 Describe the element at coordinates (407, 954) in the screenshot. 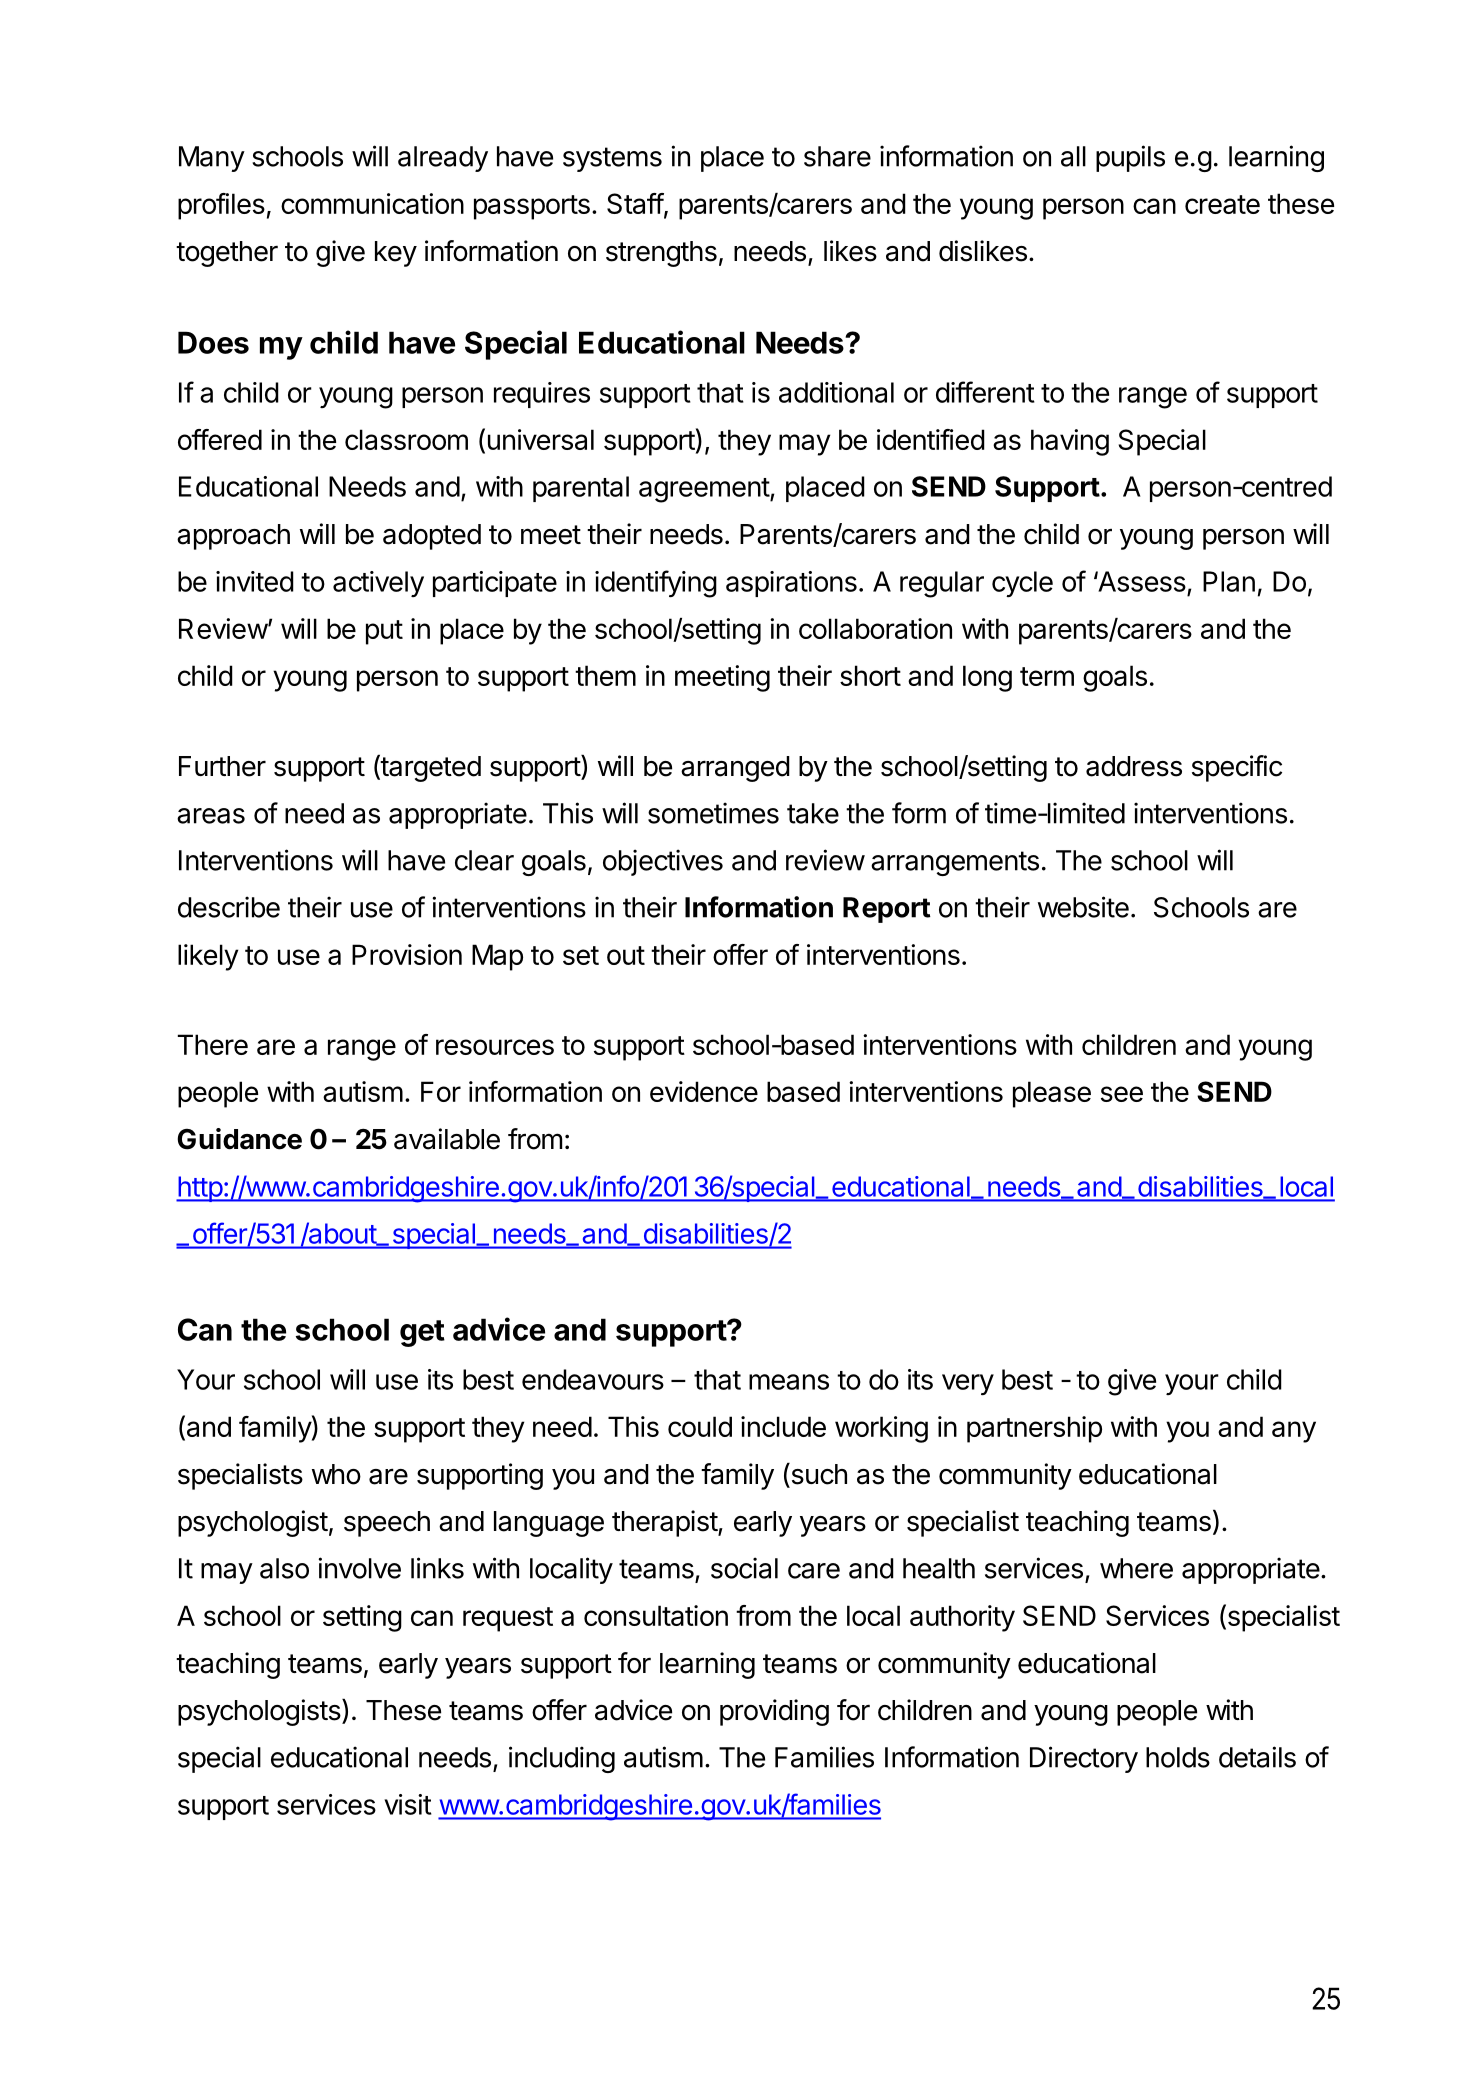

I see `Provision` at that location.
